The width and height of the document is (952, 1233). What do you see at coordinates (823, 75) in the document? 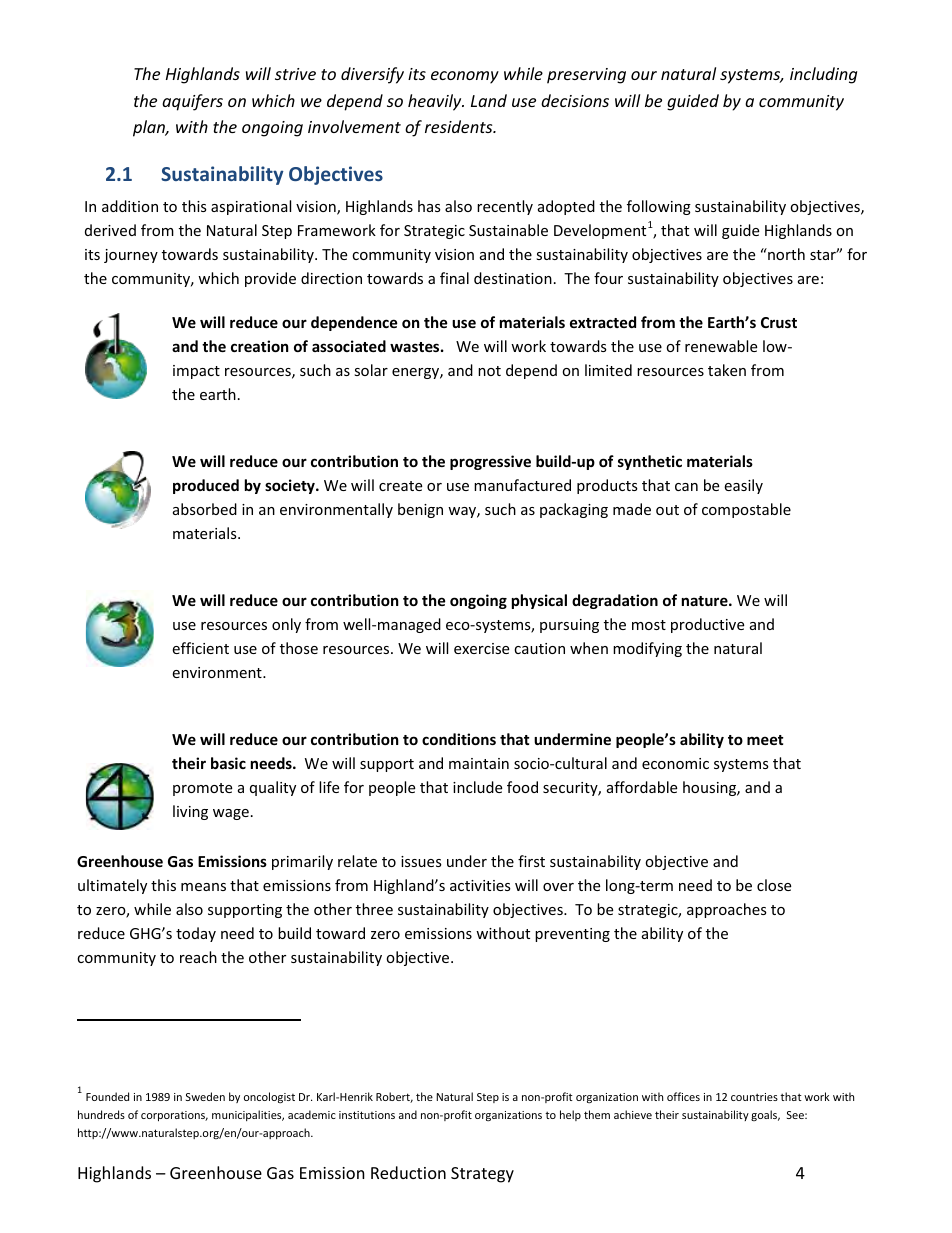
I see `including` at bounding box center [823, 75].
